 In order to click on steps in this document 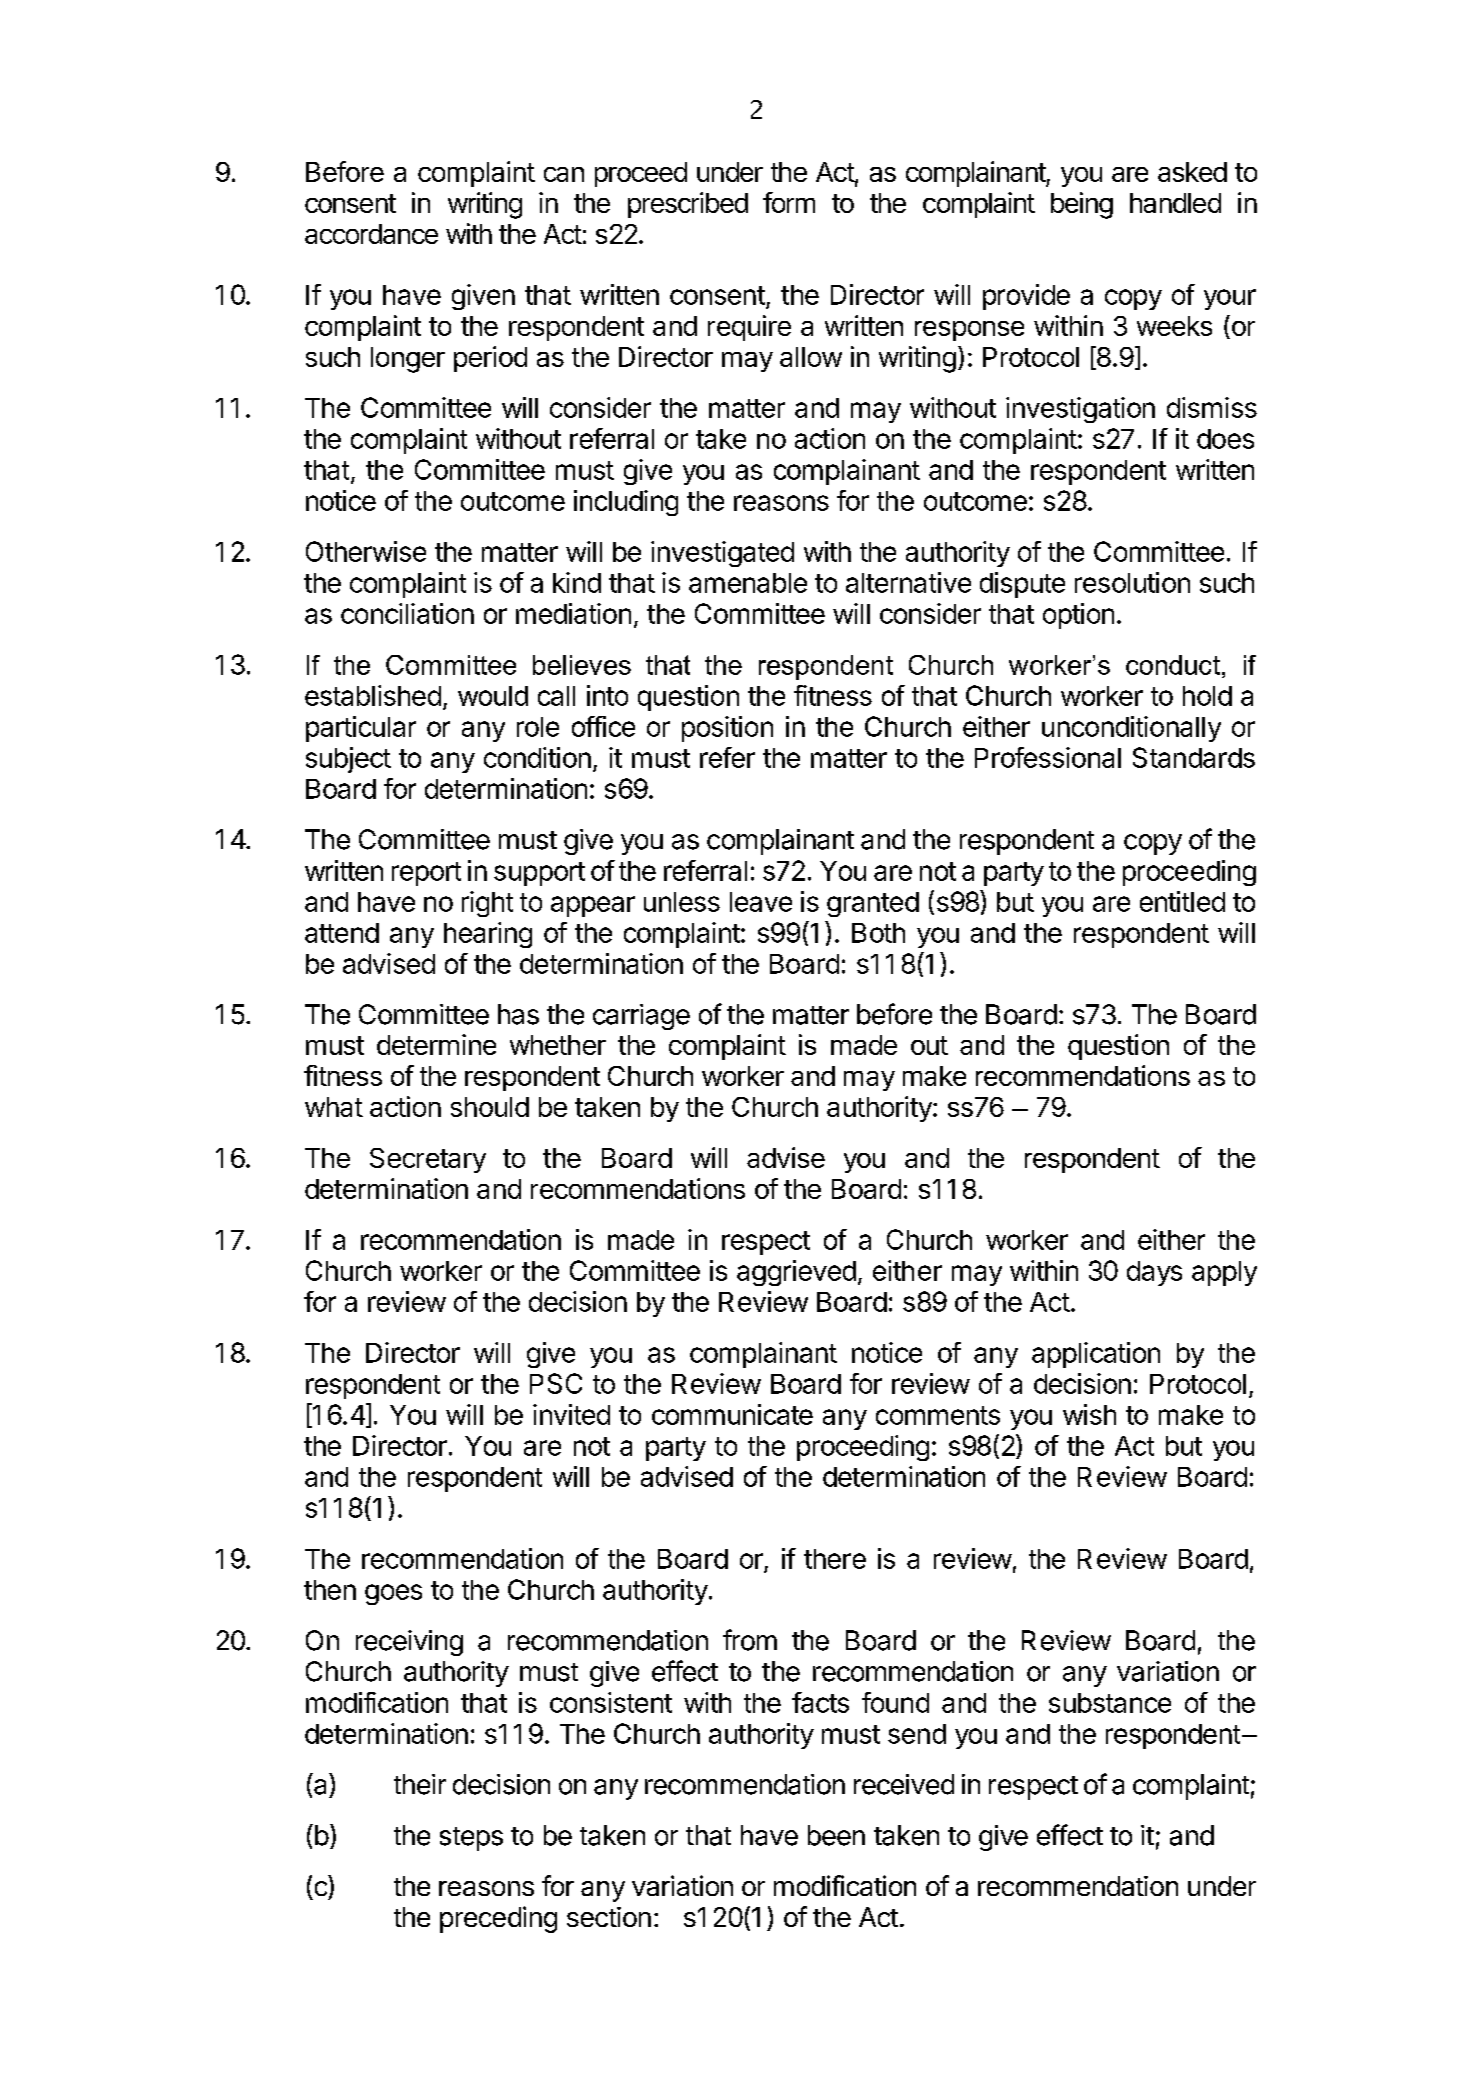, I will do `click(471, 1839)`.
